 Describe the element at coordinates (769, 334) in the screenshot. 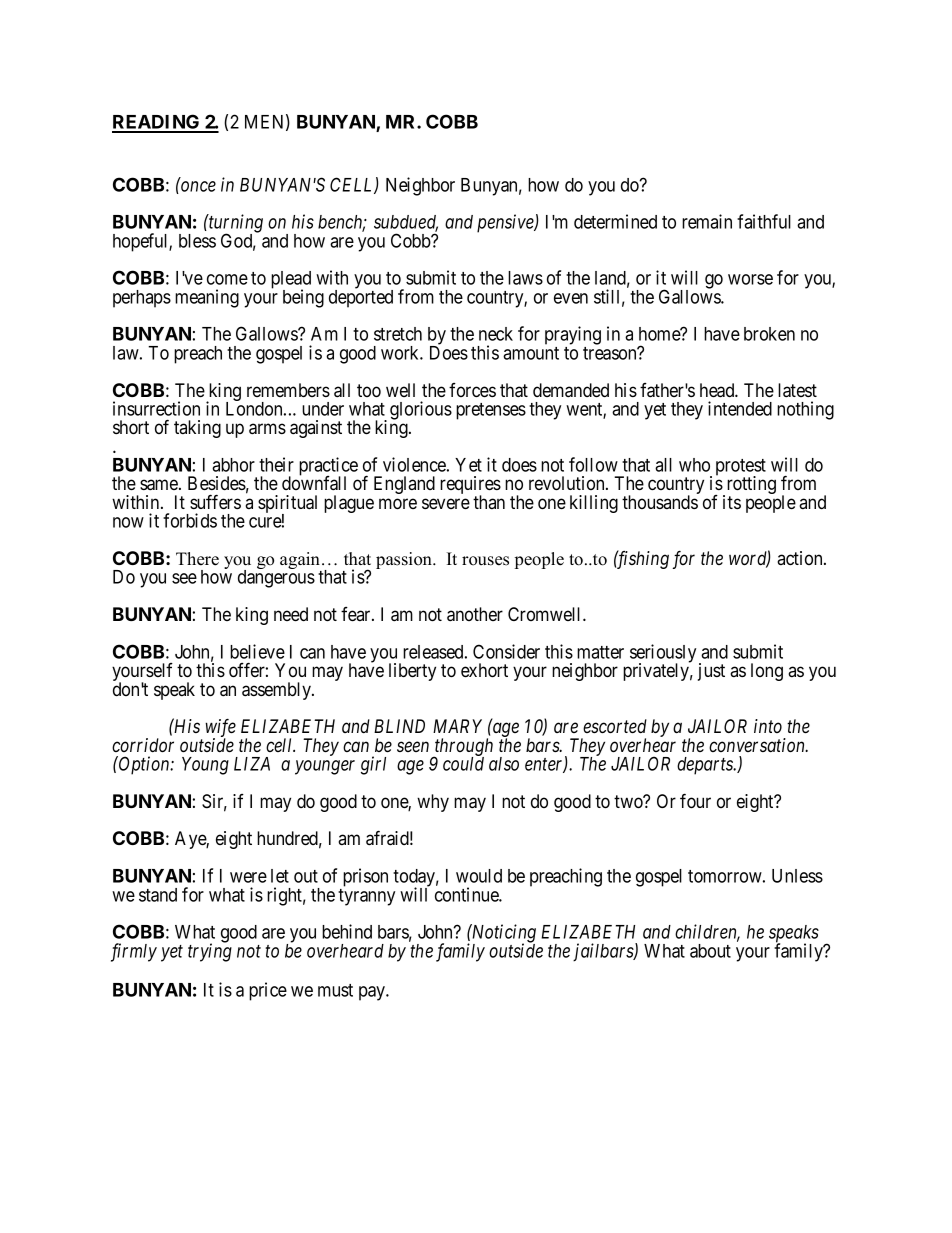

I see `broken` at that location.
